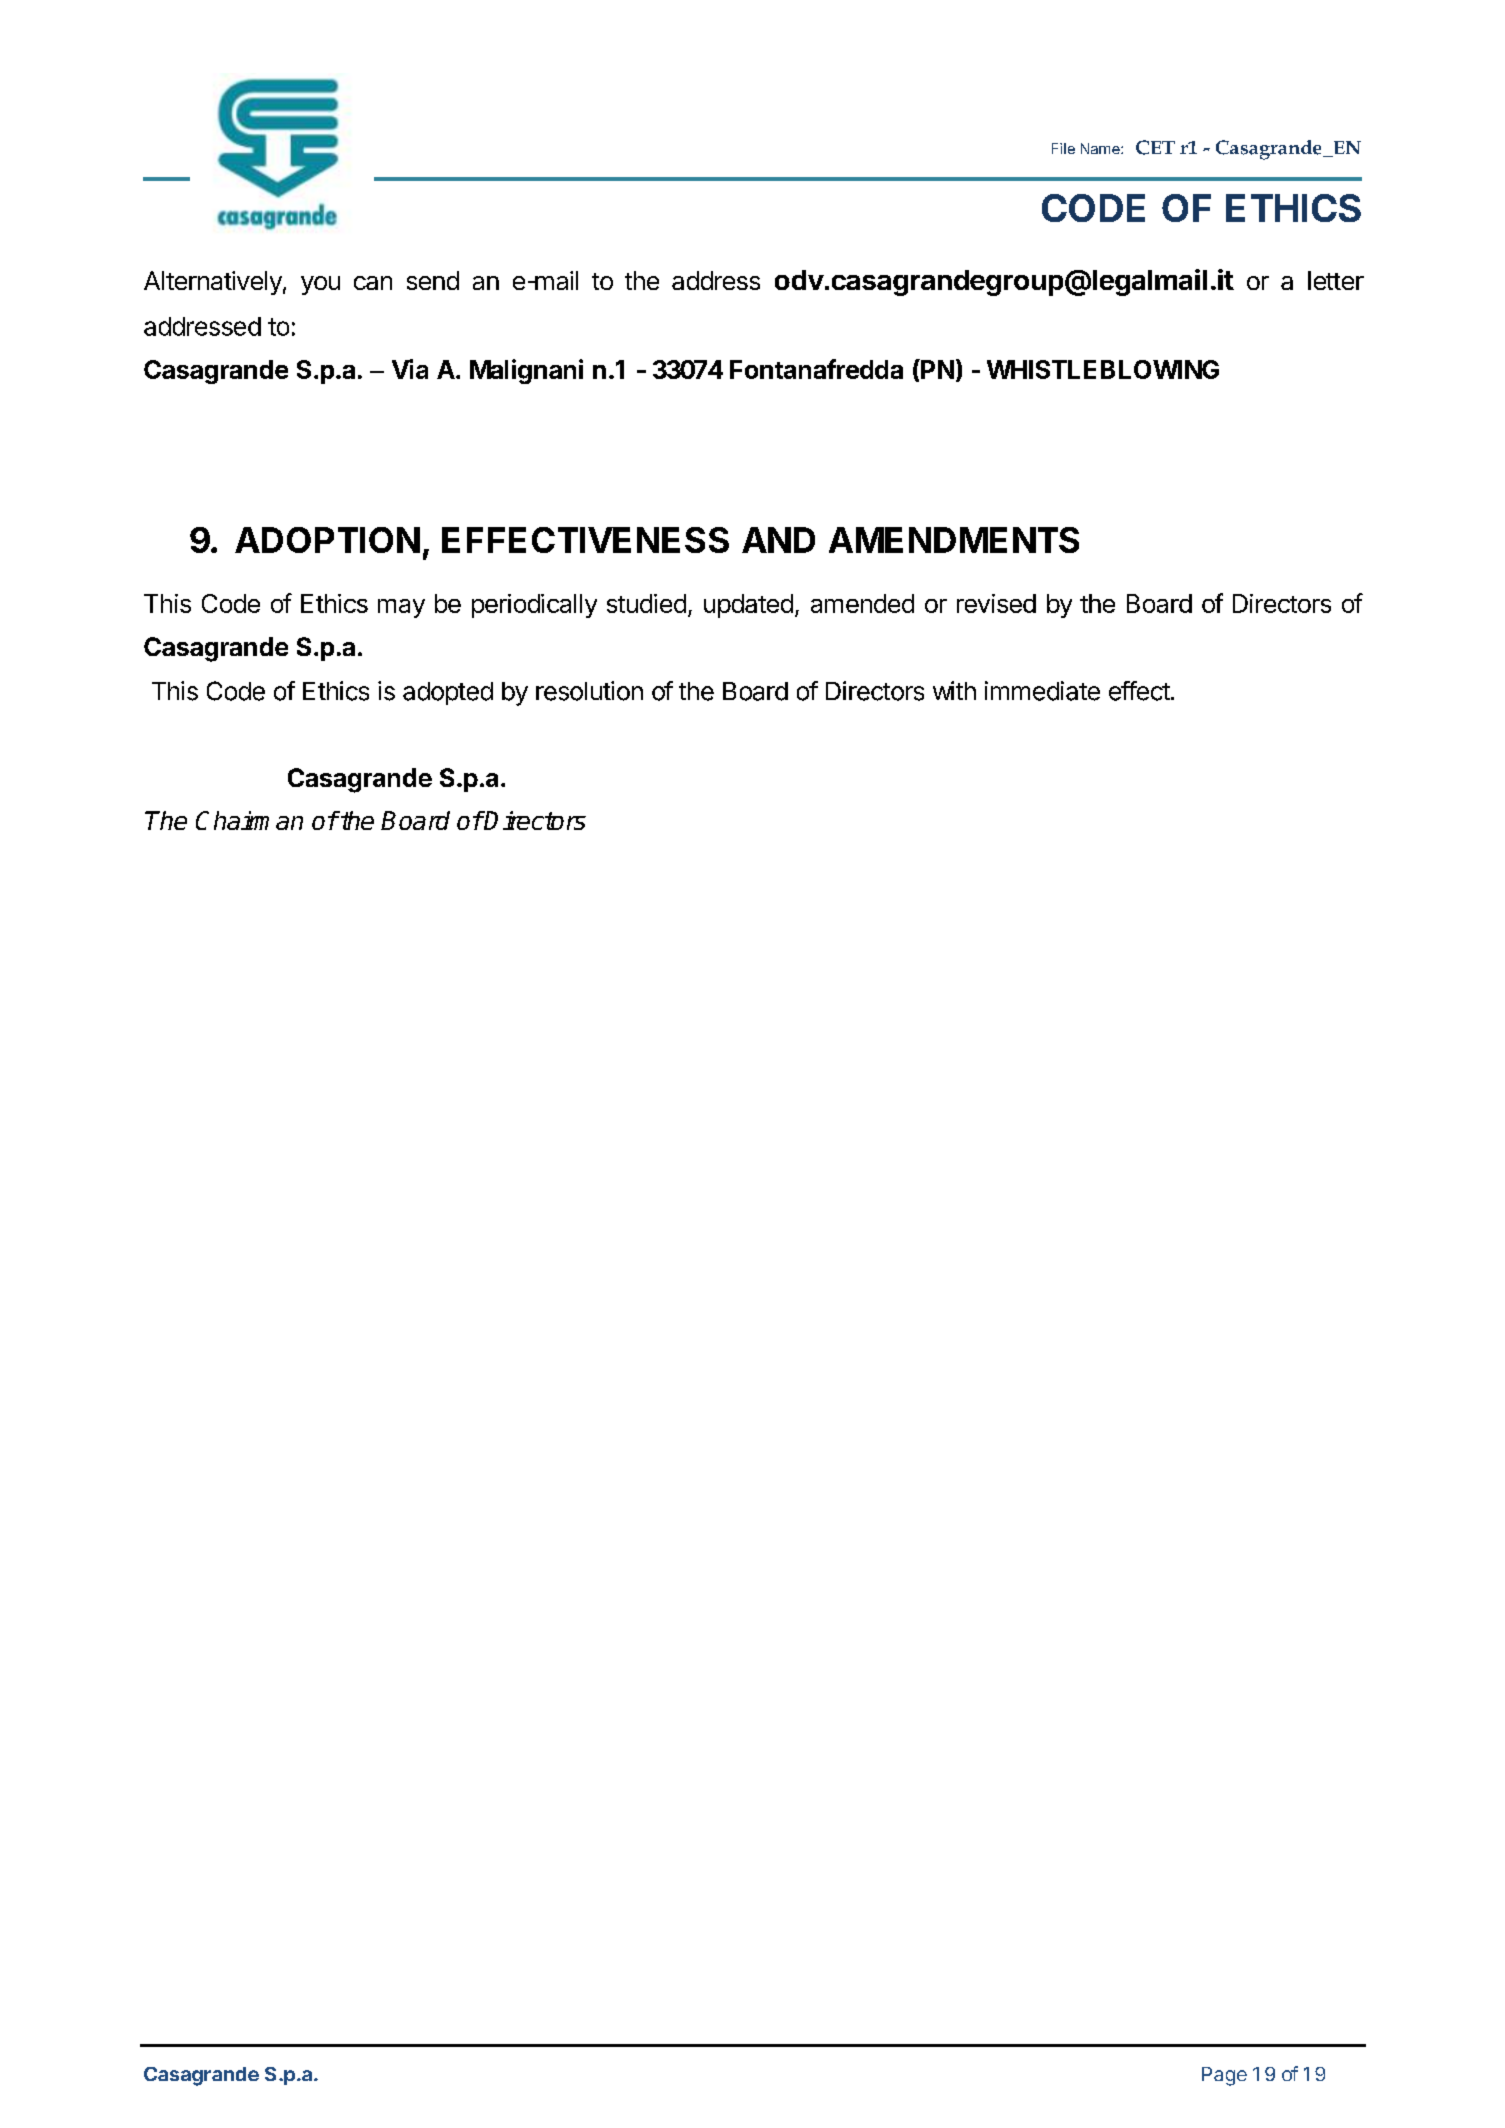 The image size is (1505, 2128). Describe the element at coordinates (589, 691) in the page. I see `resolution` at that location.
